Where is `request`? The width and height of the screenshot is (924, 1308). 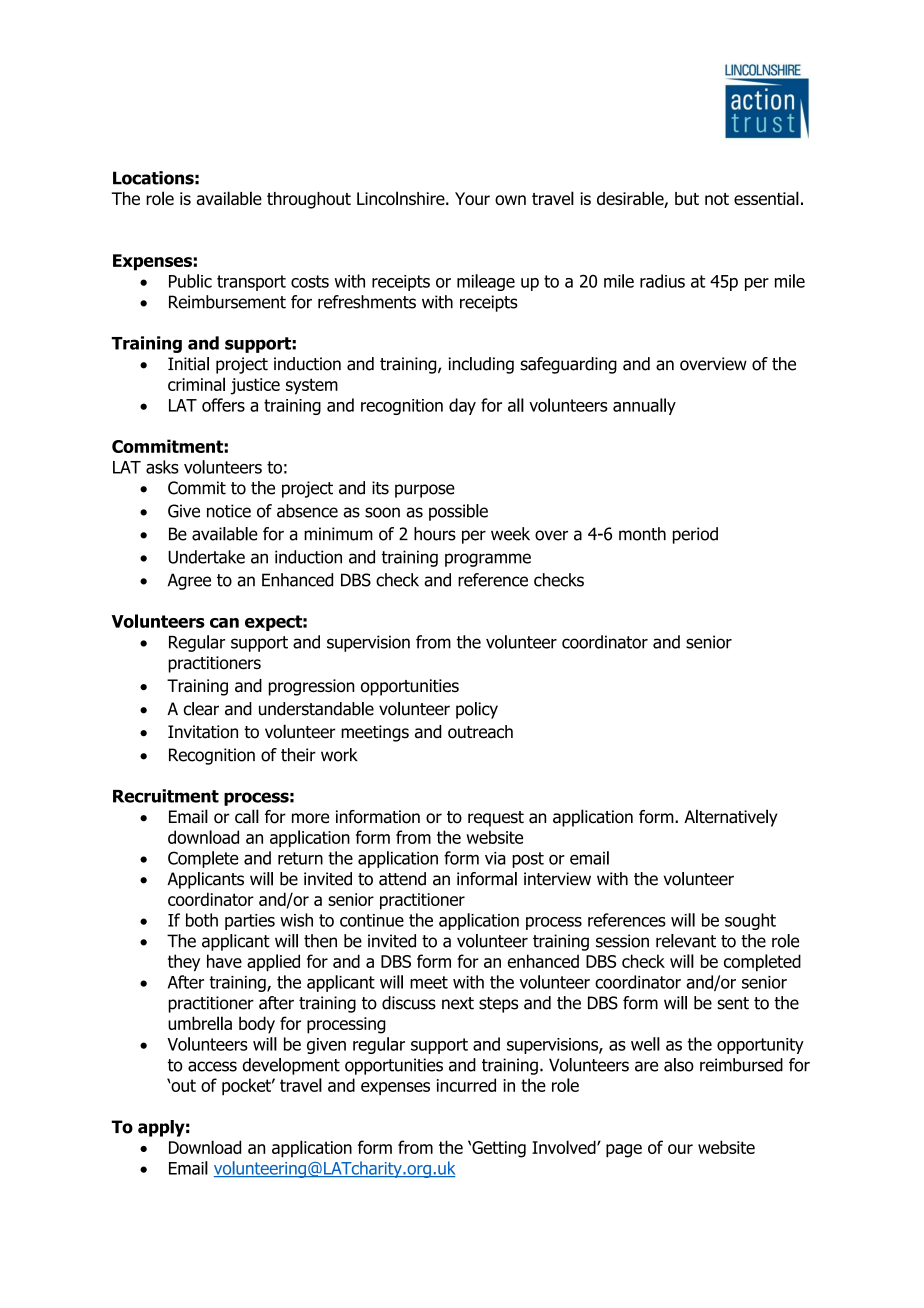 request is located at coordinates (496, 819).
